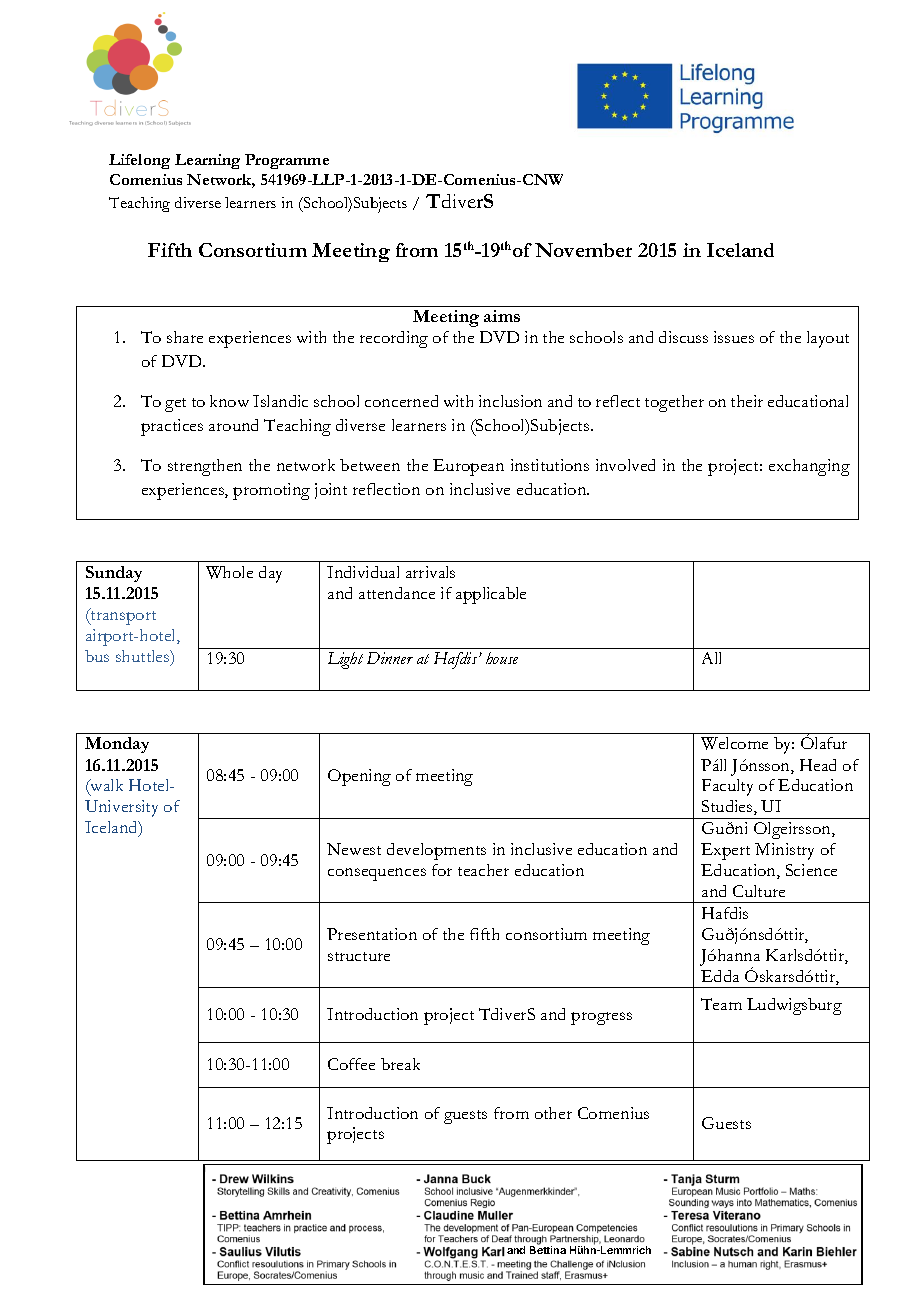 This image has height=1308, width=924. Describe the element at coordinates (117, 745) in the image. I see `Monday` at that location.
